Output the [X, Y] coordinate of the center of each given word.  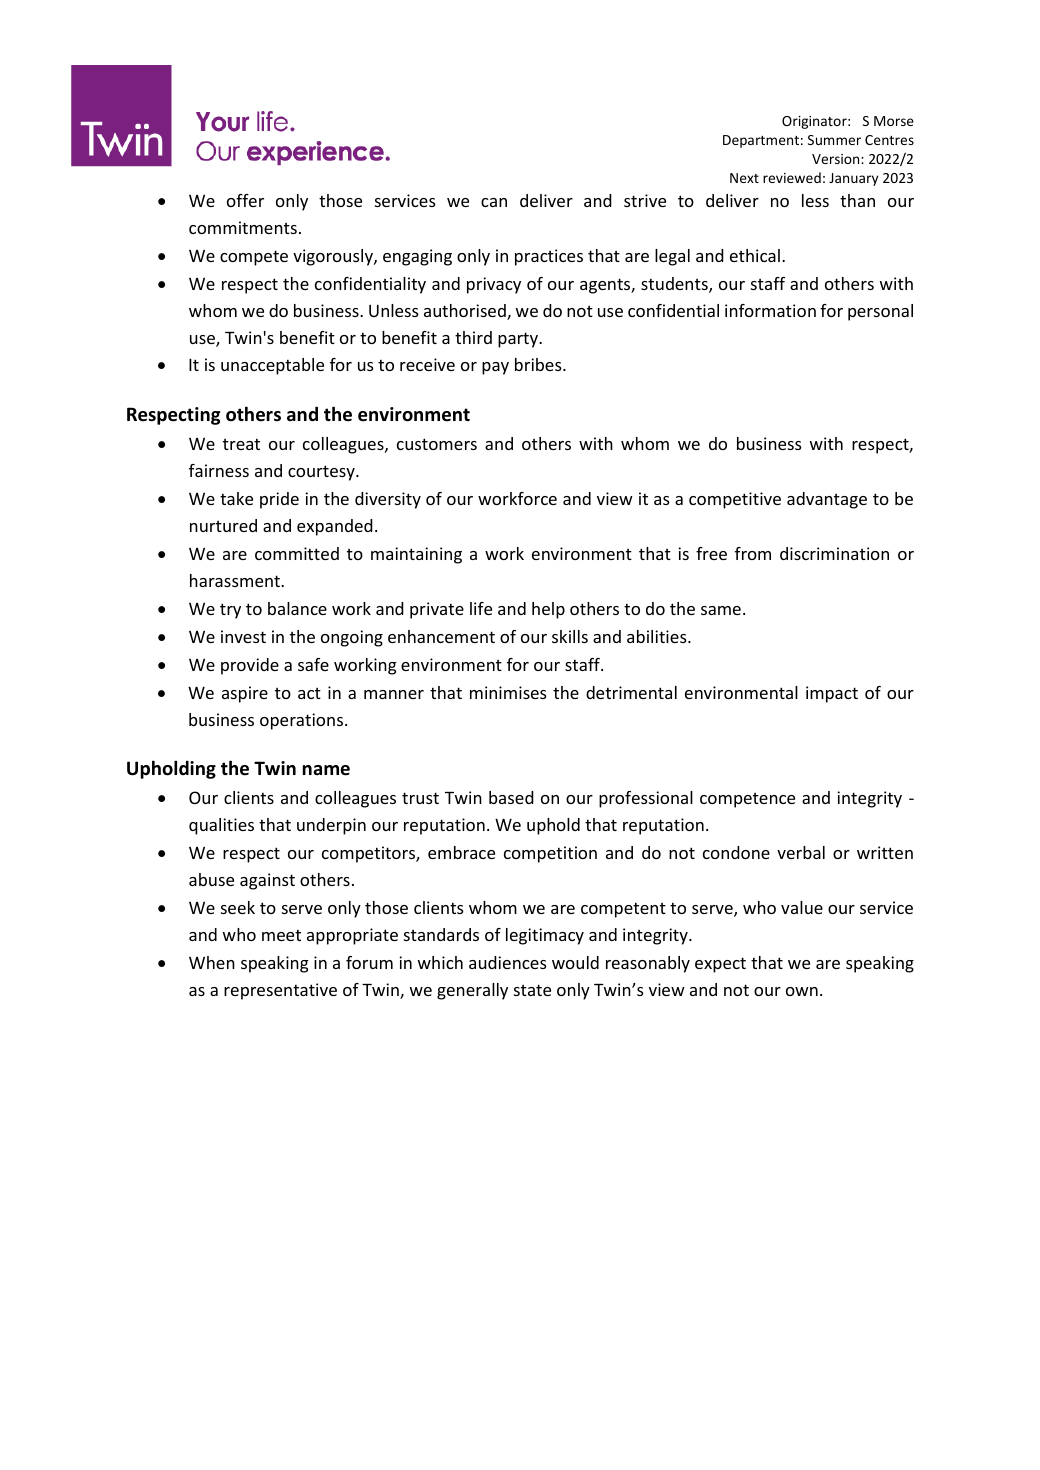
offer [245, 200]
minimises [508, 692]
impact [832, 694]
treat [241, 444]
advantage [827, 500]
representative [280, 991]
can [494, 202]
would [575, 962]
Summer [834, 140]
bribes [539, 364]
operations [301, 721]
